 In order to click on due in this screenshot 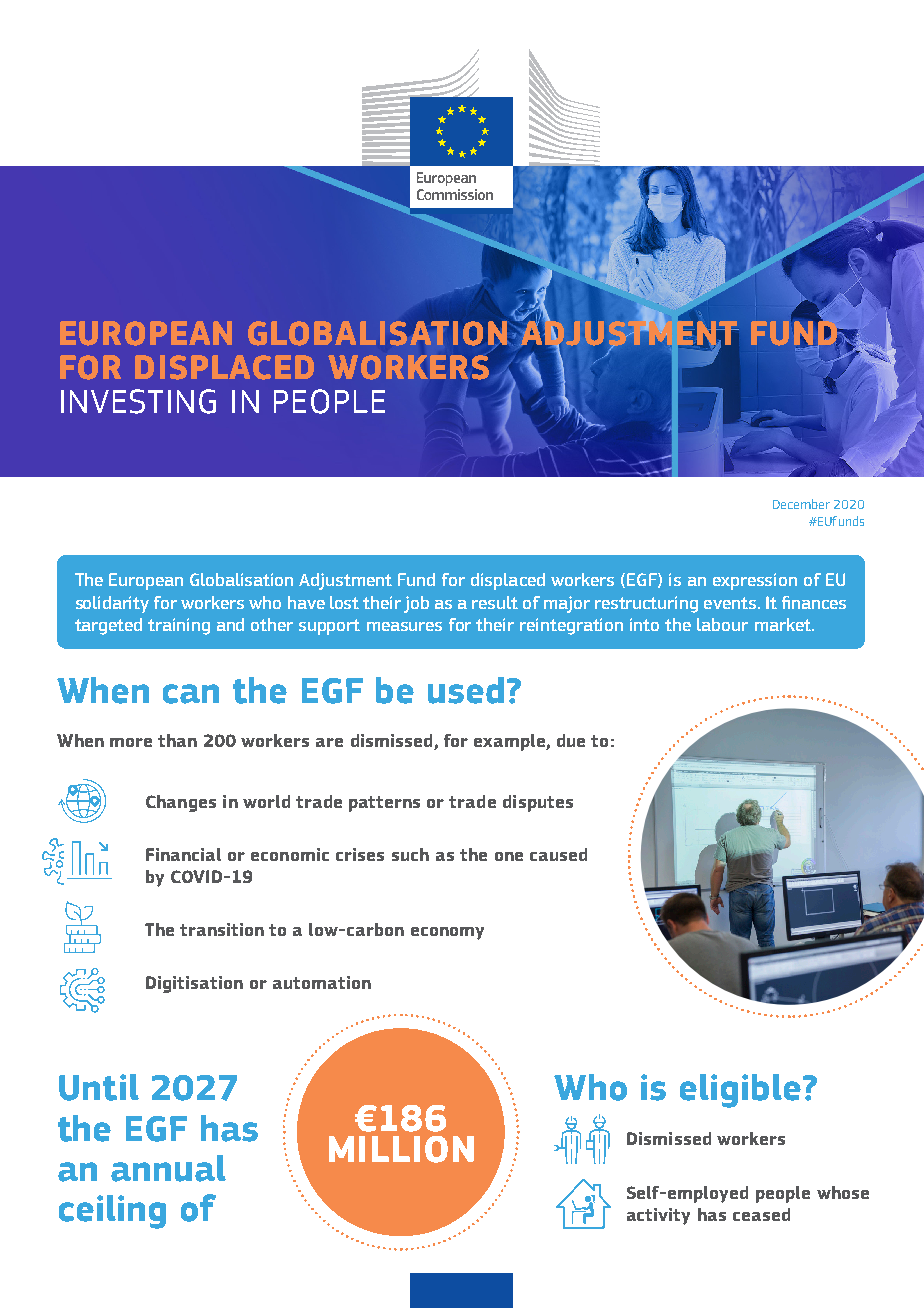, I will do `click(571, 740)`.
